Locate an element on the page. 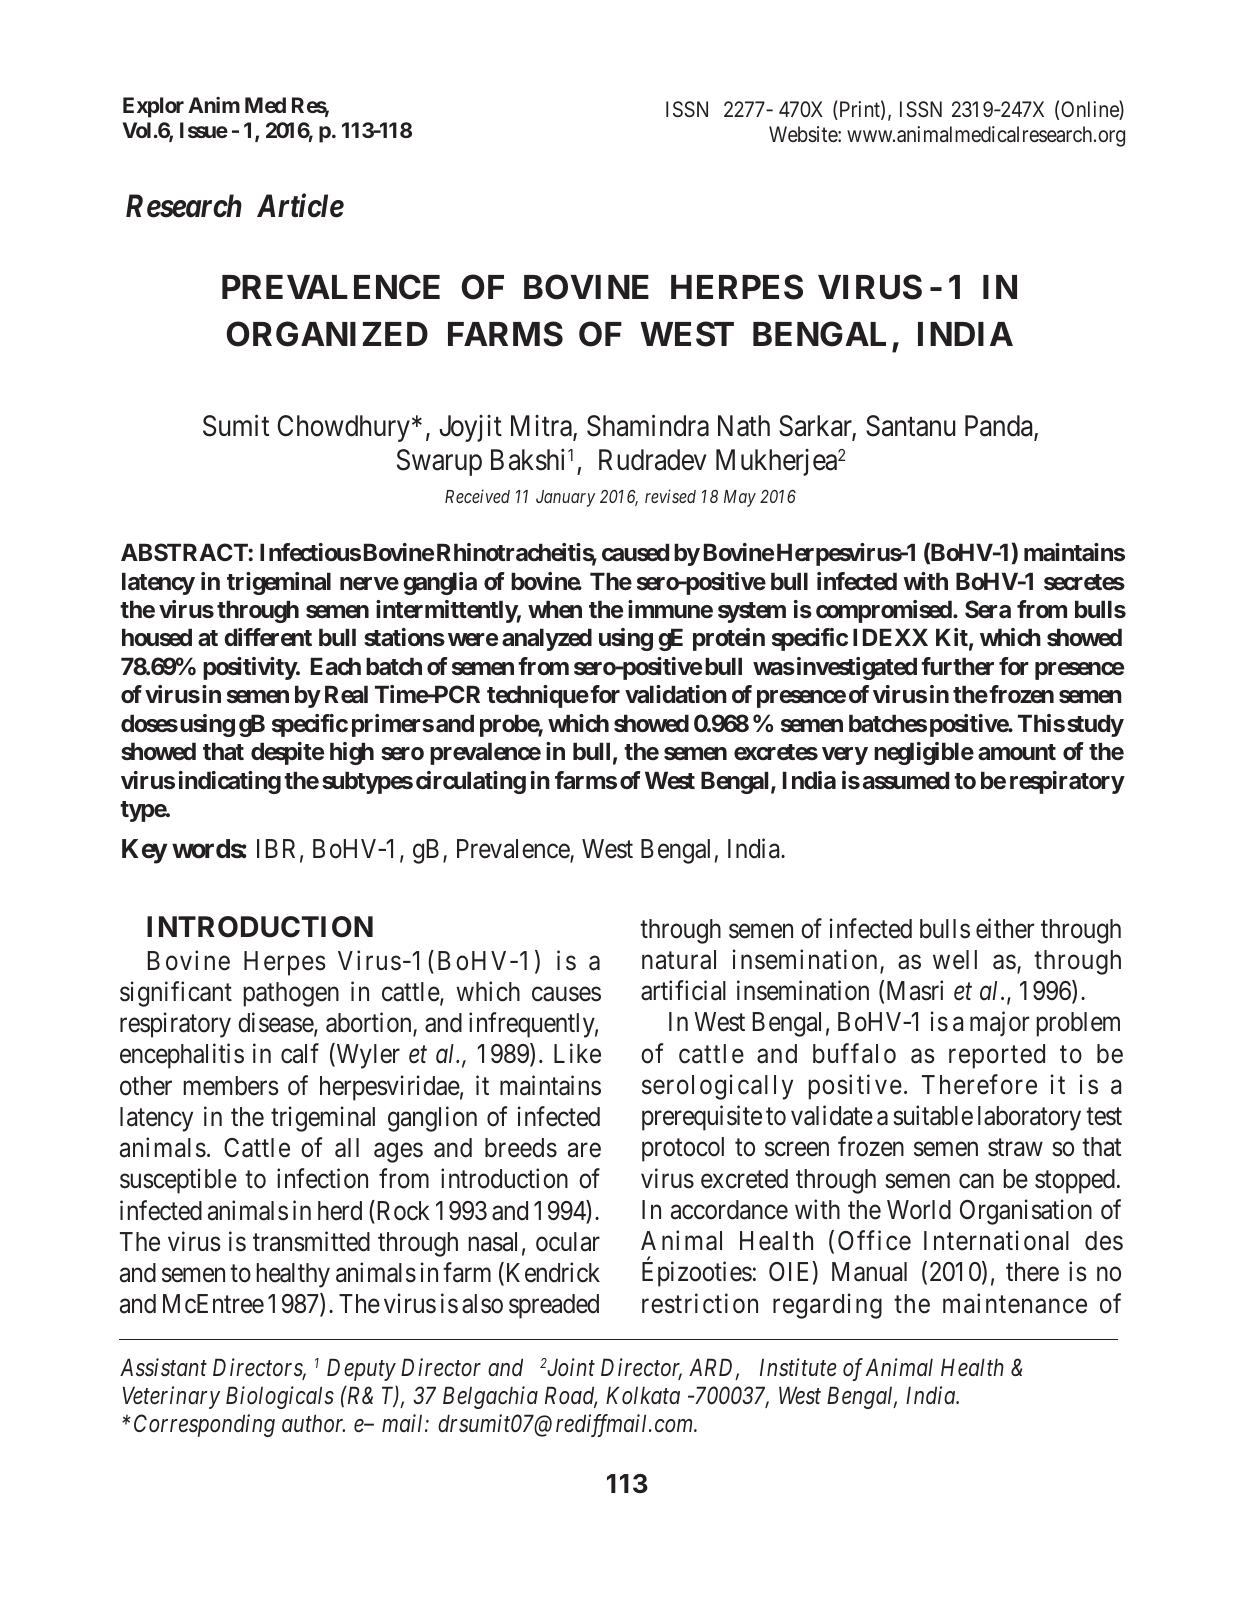 The height and width of the image is (1610, 1240). validation is located at coordinates (676, 694).
